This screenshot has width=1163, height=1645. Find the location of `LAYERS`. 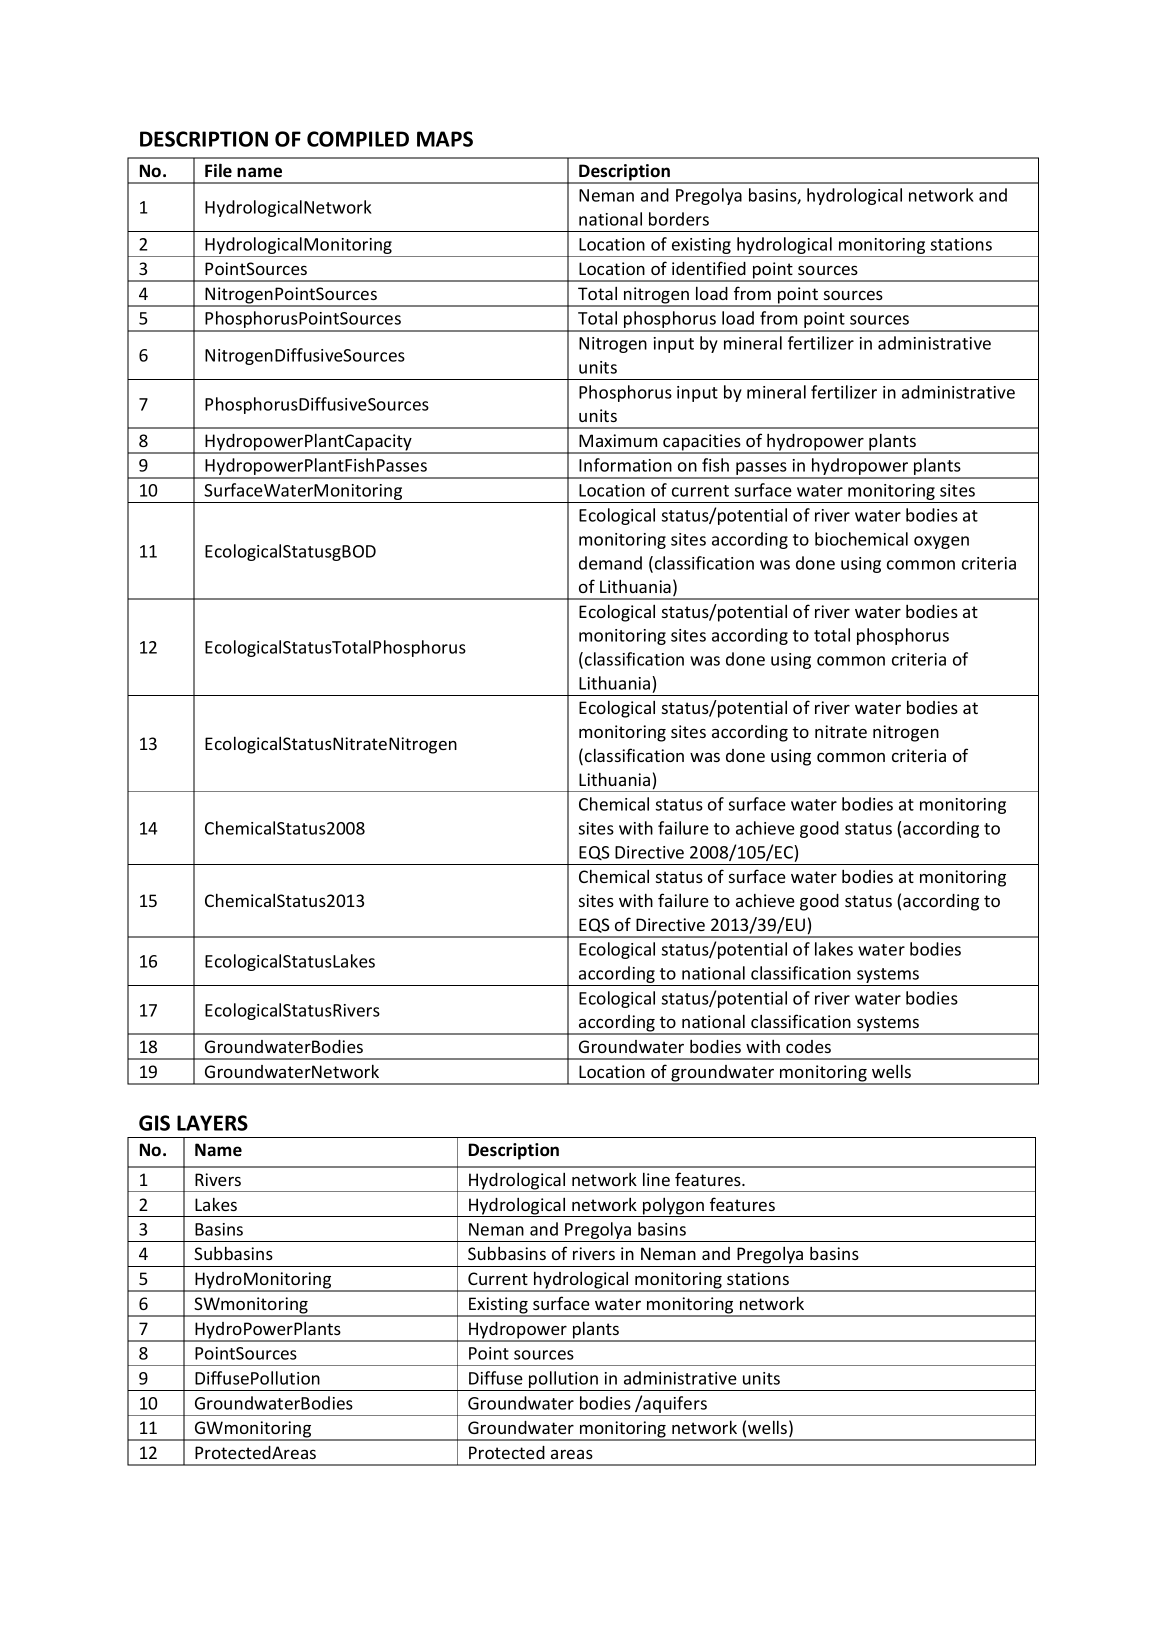

LAYERS is located at coordinates (212, 1123).
